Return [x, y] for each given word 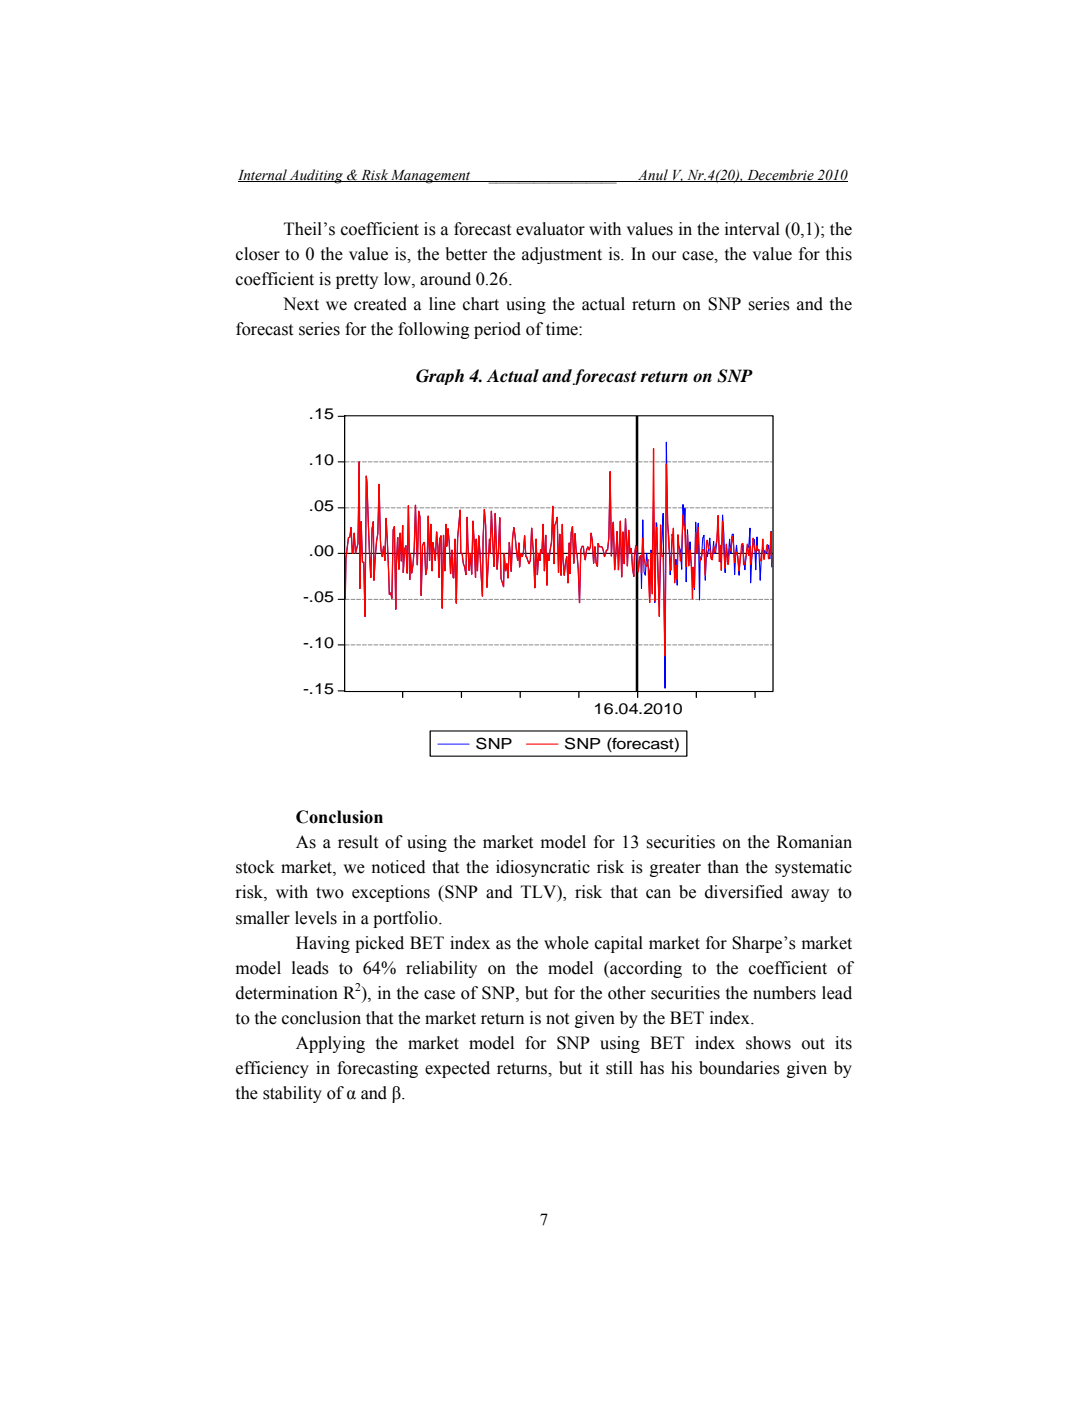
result [358, 842]
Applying [330, 1044]
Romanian [814, 842]
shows [768, 1043]
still [619, 1068]
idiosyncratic [543, 868]
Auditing [316, 176]
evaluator [550, 229]
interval [752, 229]
